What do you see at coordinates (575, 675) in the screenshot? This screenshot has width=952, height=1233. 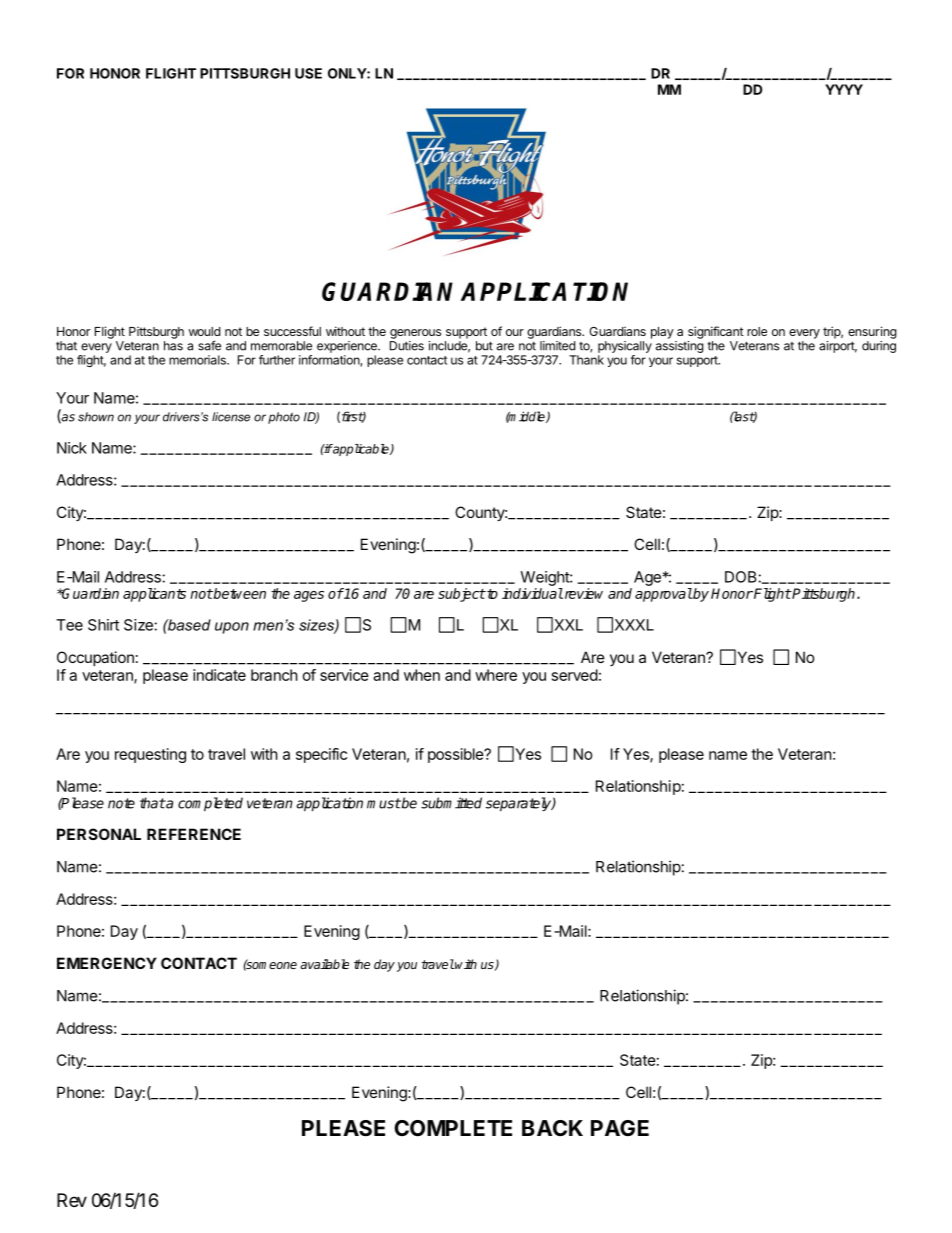 I see `served` at bounding box center [575, 675].
